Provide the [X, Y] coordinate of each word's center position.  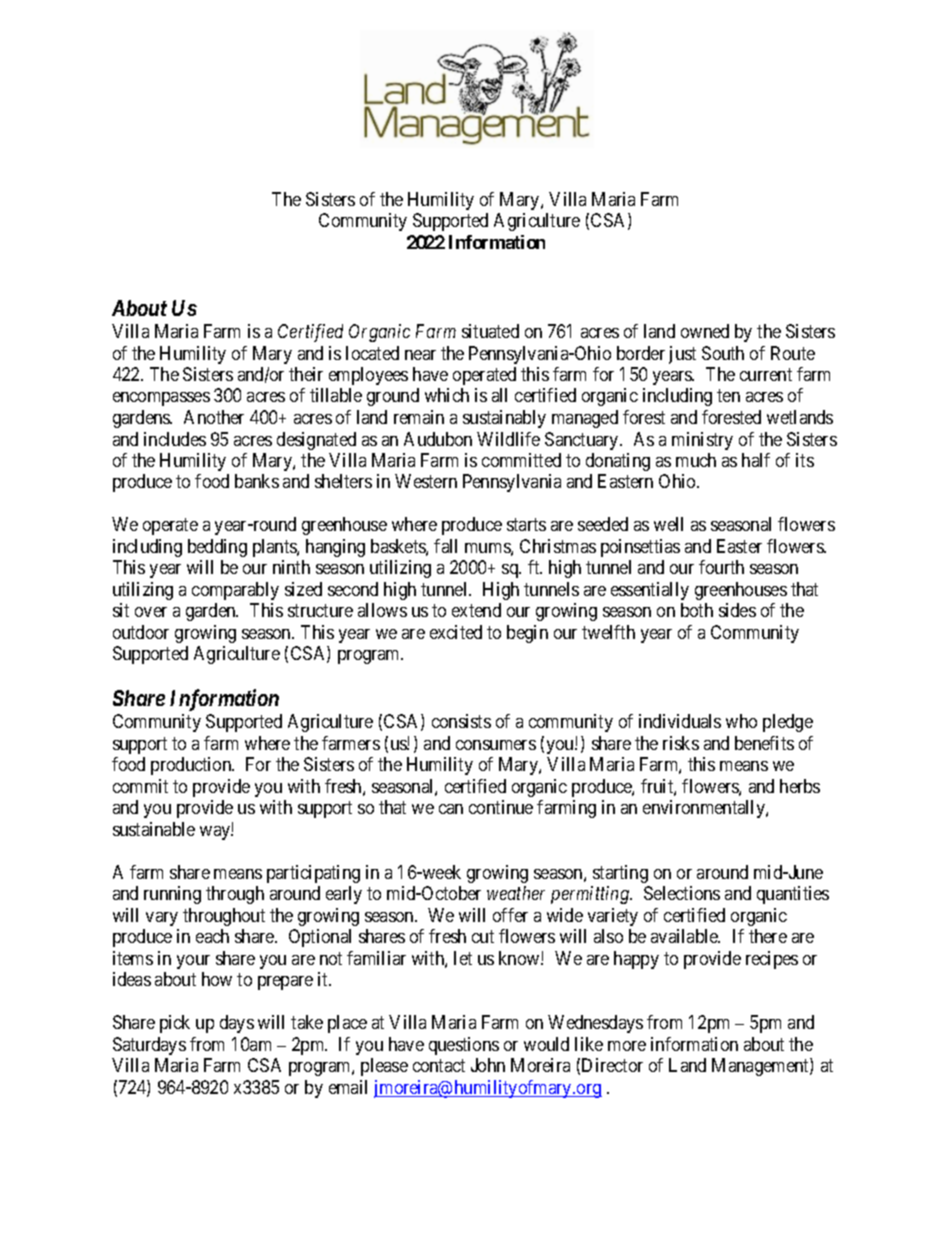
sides [737, 610]
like [589, 1044]
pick [175, 1024]
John [488, 1065]
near [420, 355]
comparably [235, 591]
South [723, 353]
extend [476, 610]
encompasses [161, 399]
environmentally [705, 809]
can [451, 809]
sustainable [154, 829]
